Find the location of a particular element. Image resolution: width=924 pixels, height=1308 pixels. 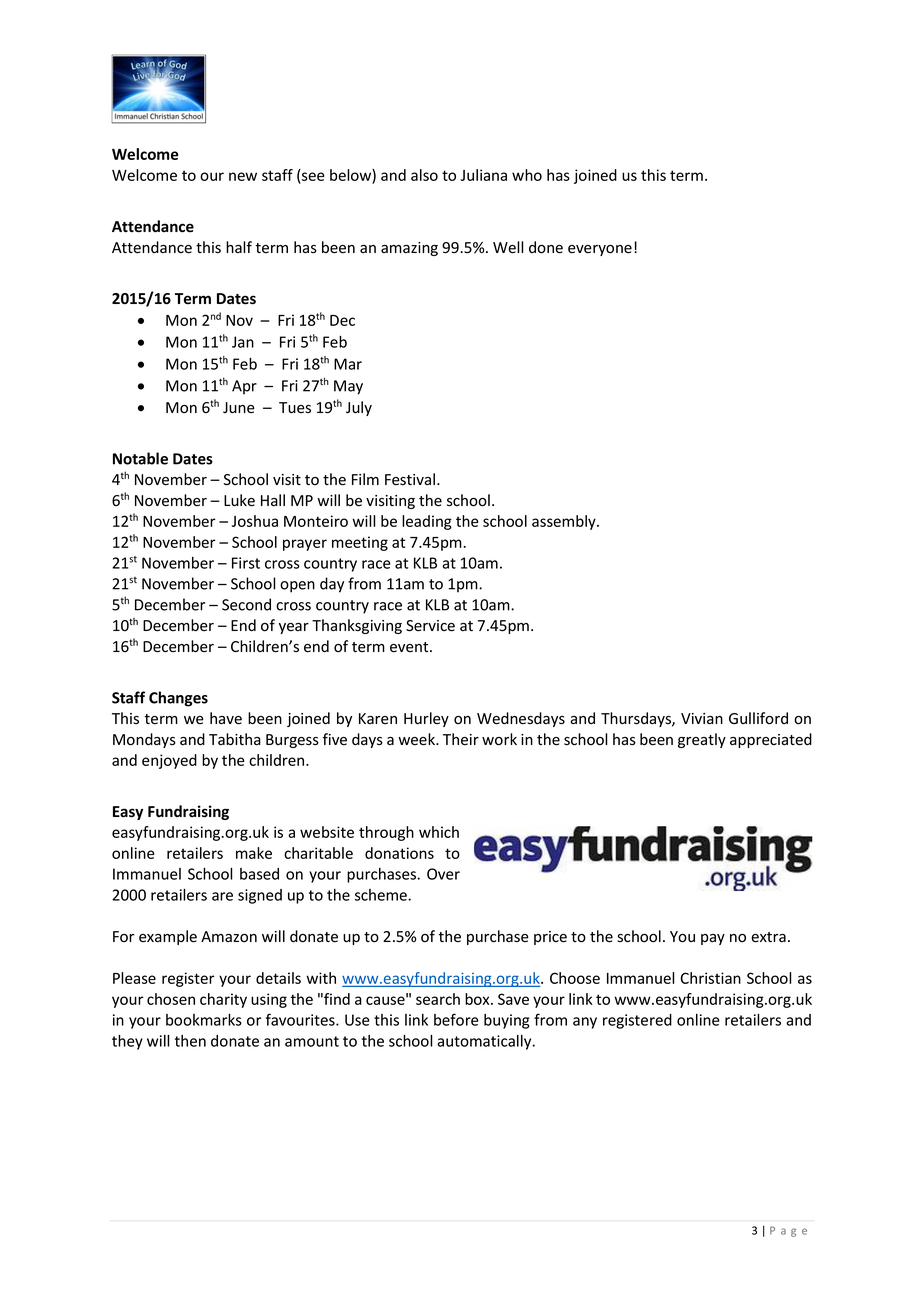

June is located at coordinates (239, 408).
